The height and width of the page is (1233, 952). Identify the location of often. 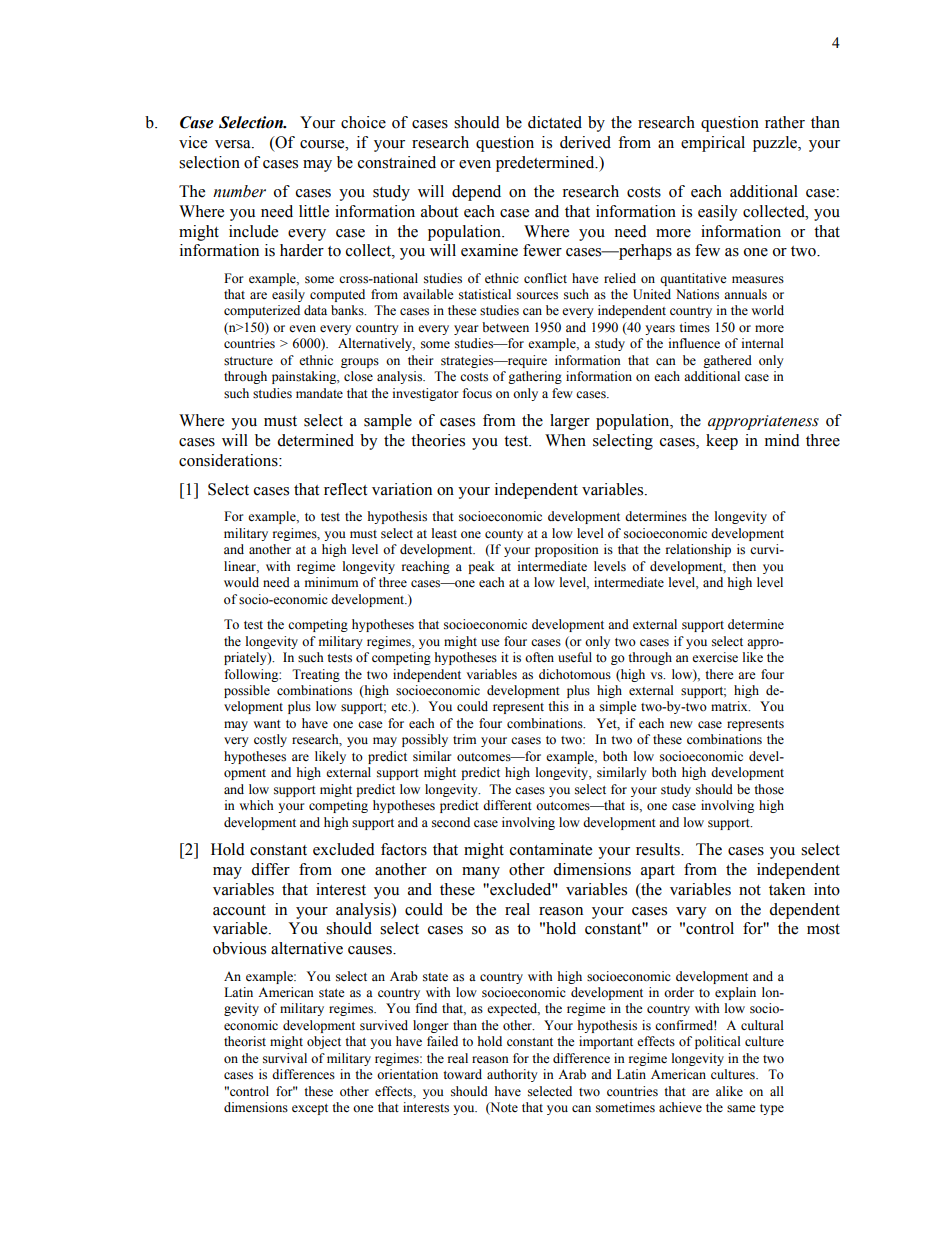
(539, 657).
